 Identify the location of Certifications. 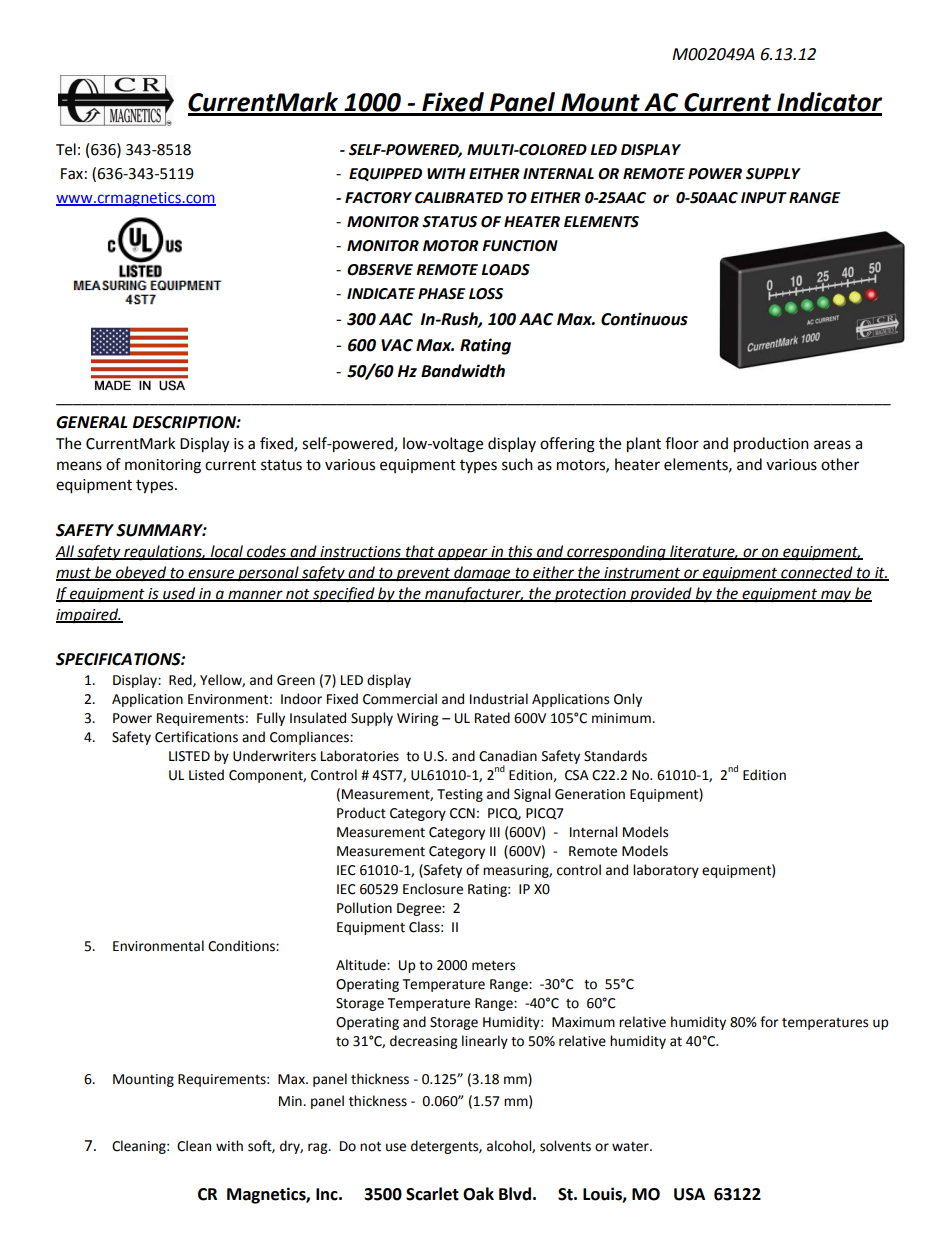
(196, 737).
